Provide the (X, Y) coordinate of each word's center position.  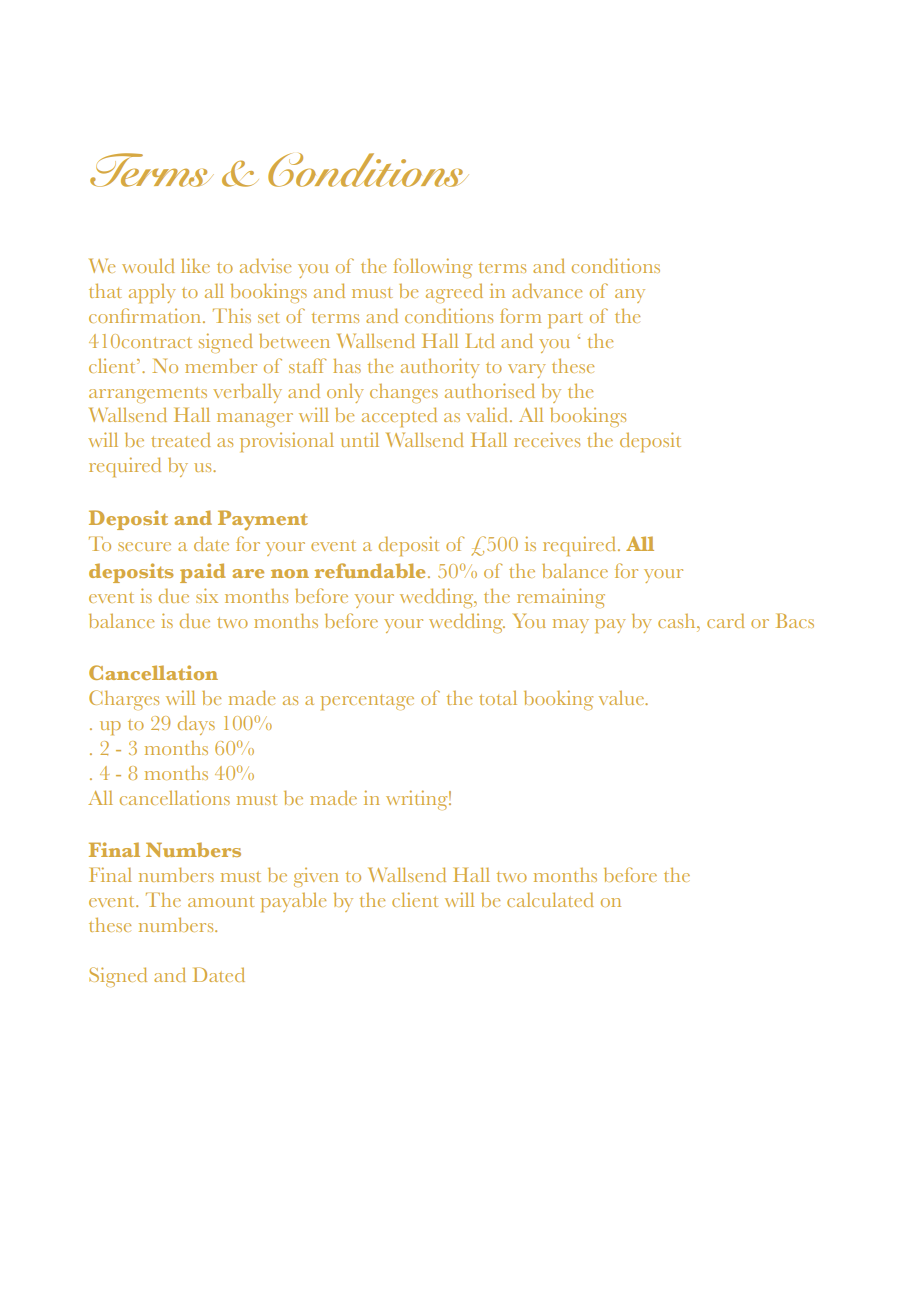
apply (152, 293)
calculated (550, 899)
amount (221, 901)
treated (180, 439)
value (623, 698)
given (316, 877)
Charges (124, 700)
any (630, 296)
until (360, 439)
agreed (454, 293)
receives (547, 439)
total (498, 698)
